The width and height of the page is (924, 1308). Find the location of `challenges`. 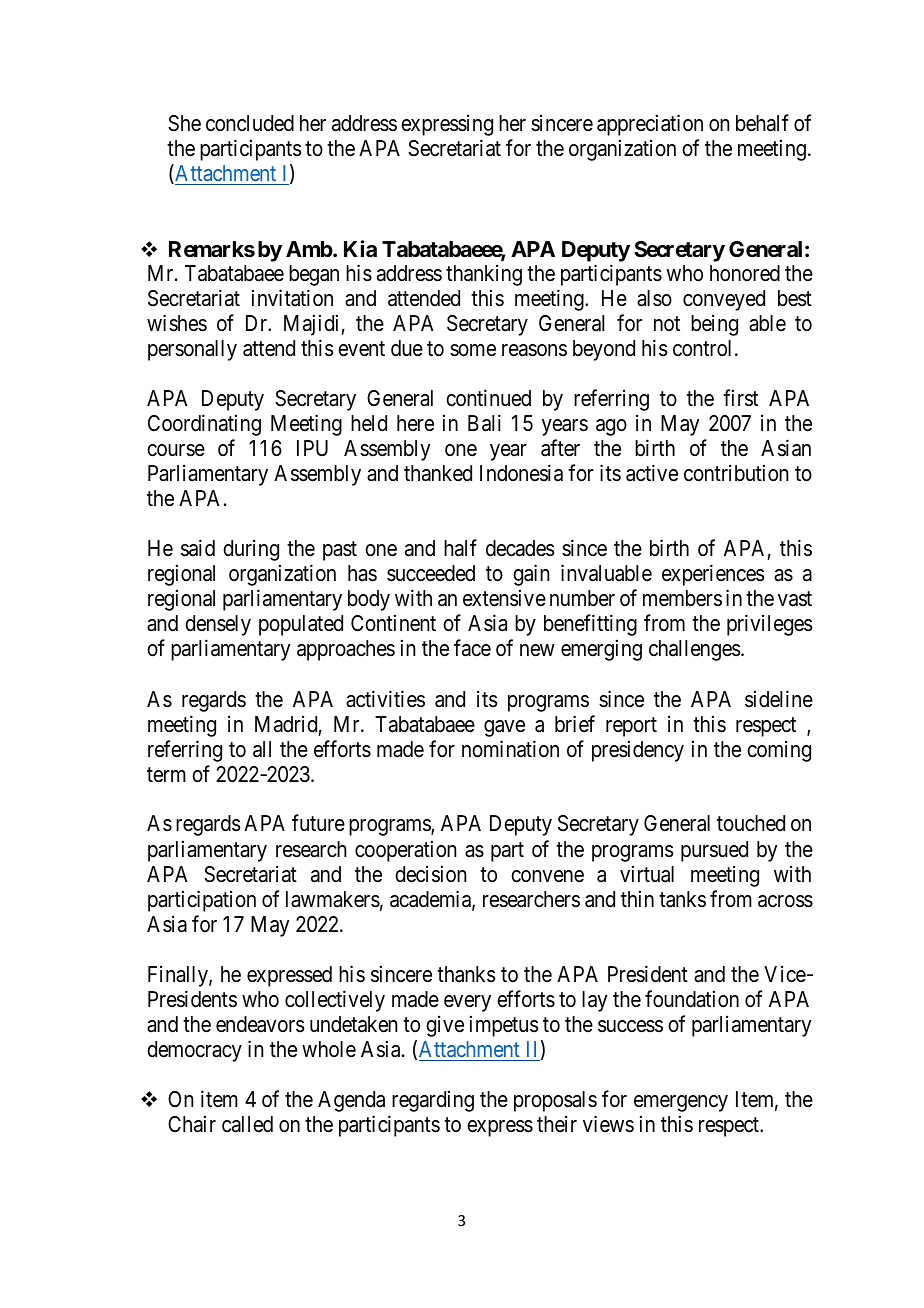

challenges is located at coordinates (695, 650).
